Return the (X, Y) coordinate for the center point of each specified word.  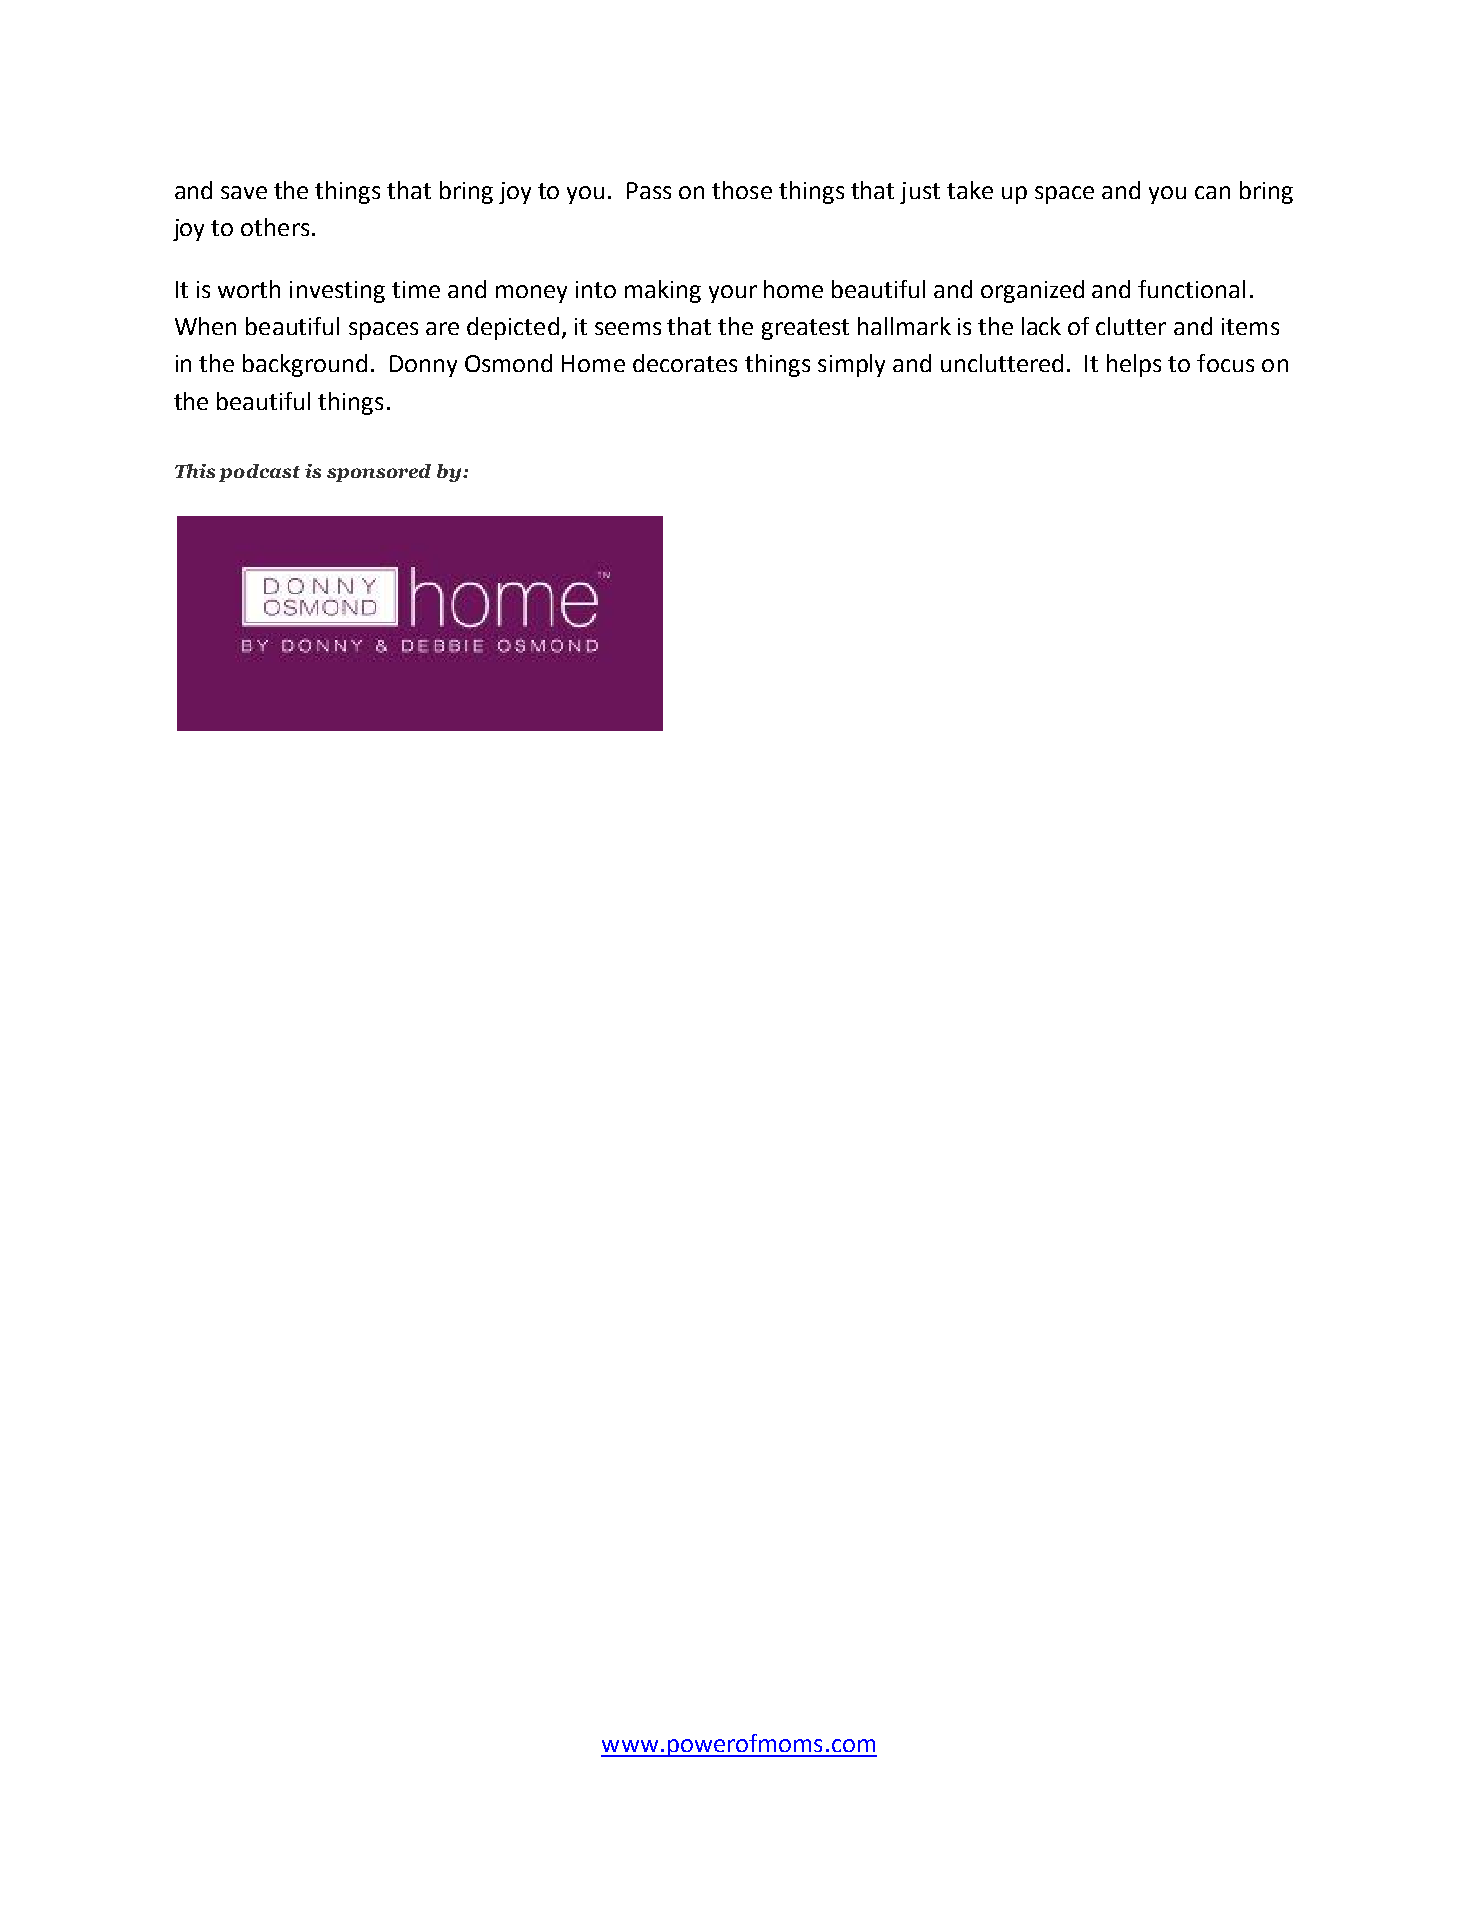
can (1212, 192)
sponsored (379, 473)
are (442, 328)
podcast (259, 473)
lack (1041, 326)
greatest (805, 329)
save (244, 192)
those (742, 190)
